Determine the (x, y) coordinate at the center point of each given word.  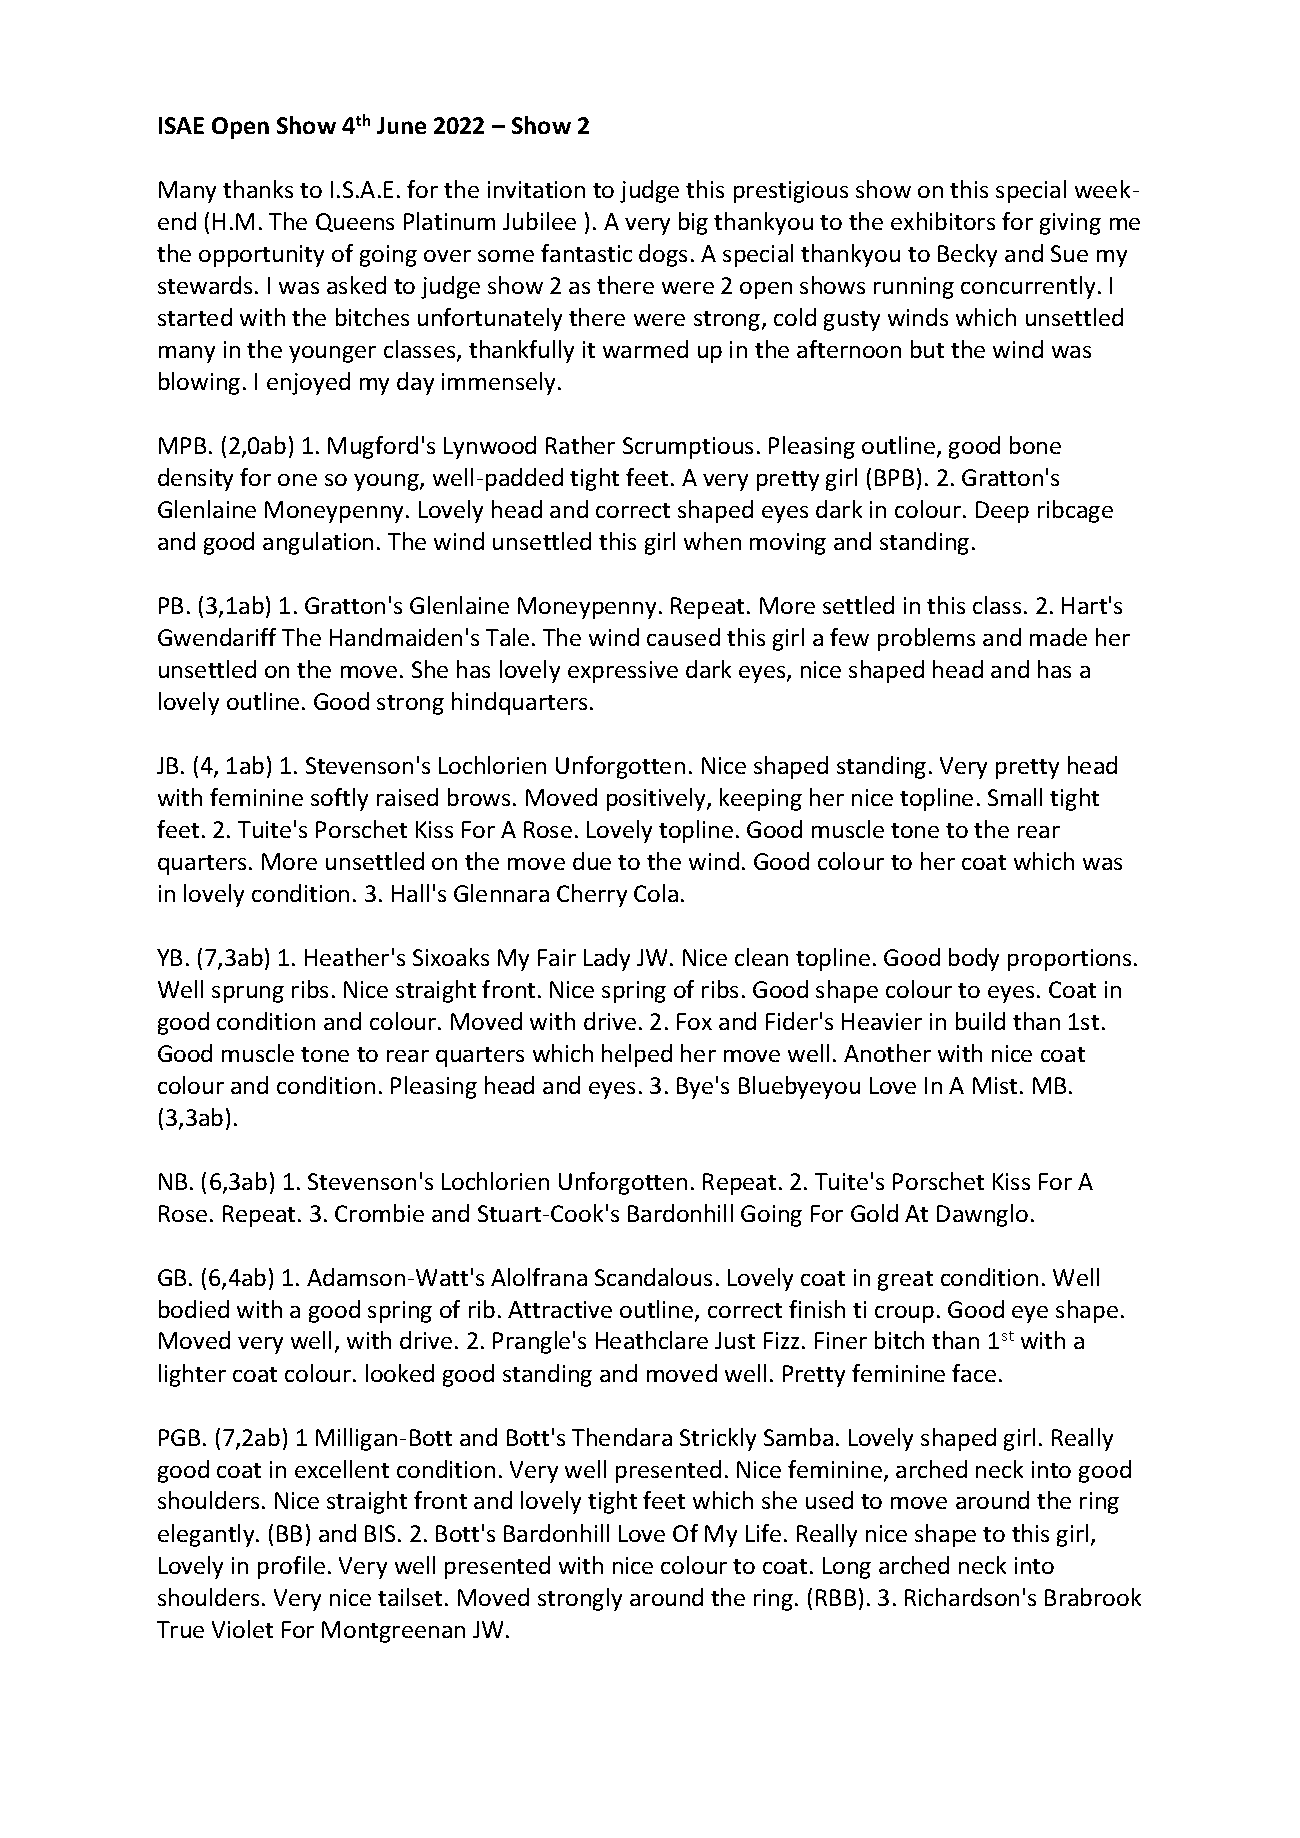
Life (763, 1533)
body (974, 959)
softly (339, 799)
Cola (656, 893)
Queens (355, 222)
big (693, 223)
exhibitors (943, 221)
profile (291, 1567)
